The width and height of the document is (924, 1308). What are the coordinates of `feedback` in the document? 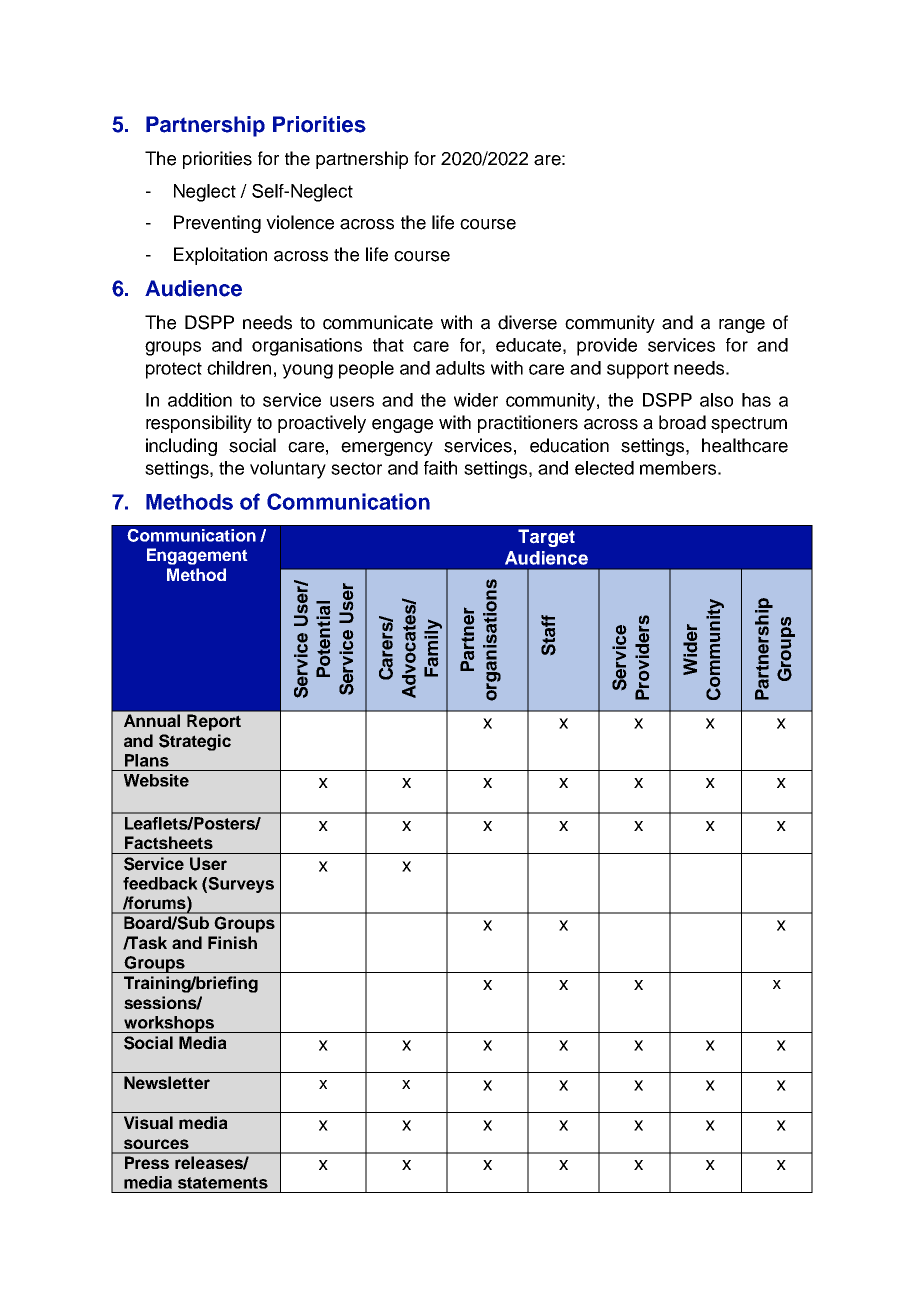 It's located at (160, 883).
